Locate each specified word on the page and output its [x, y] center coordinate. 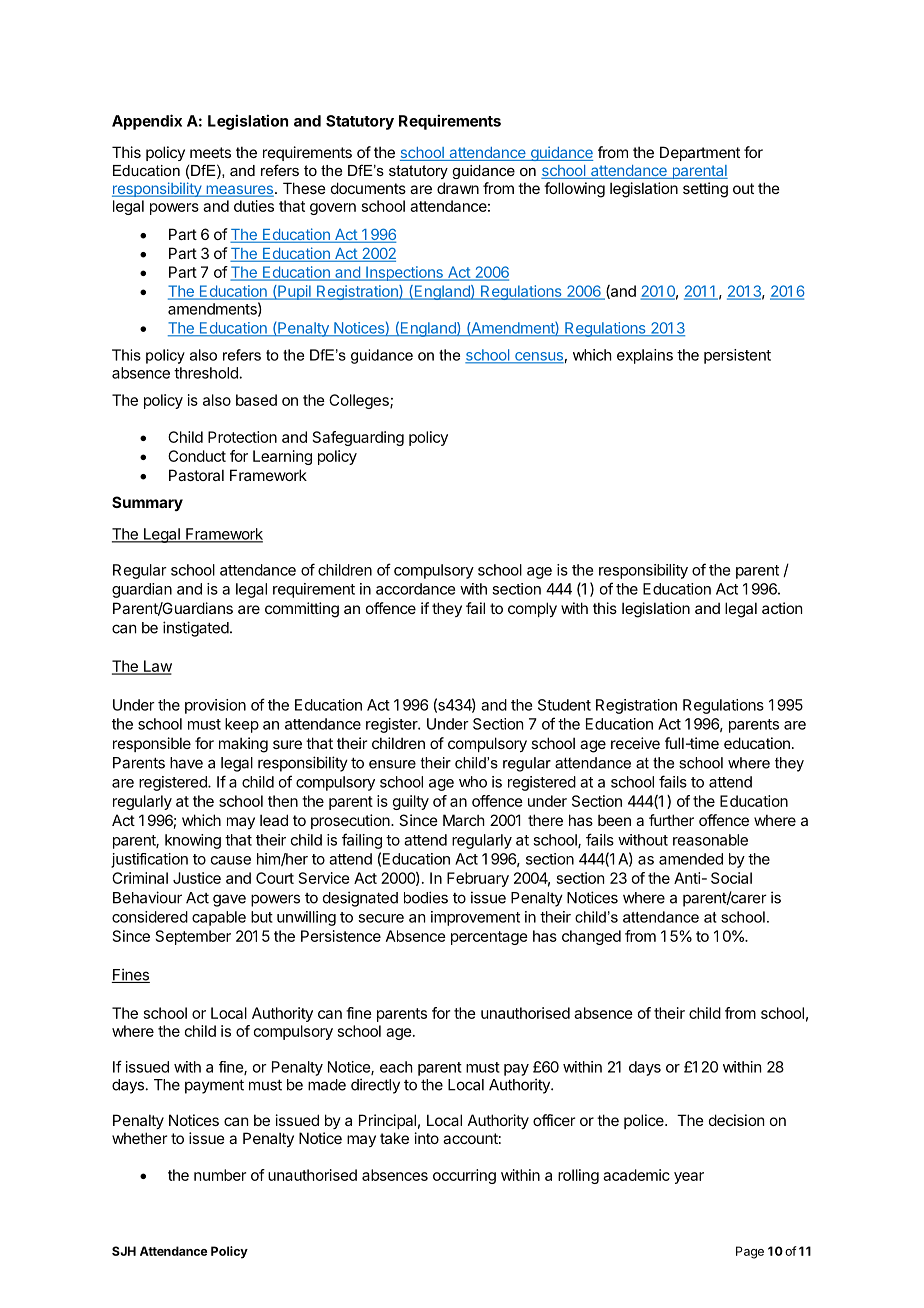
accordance [415, 589]
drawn [458, 188]
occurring [464, 1176]
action [782, 608]
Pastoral [196, 475]
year [689, 1178]
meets [210, 152]
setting [705, 190]
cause [231, 860]
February [478, 879]
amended [691, 859]
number [220, 1175]
